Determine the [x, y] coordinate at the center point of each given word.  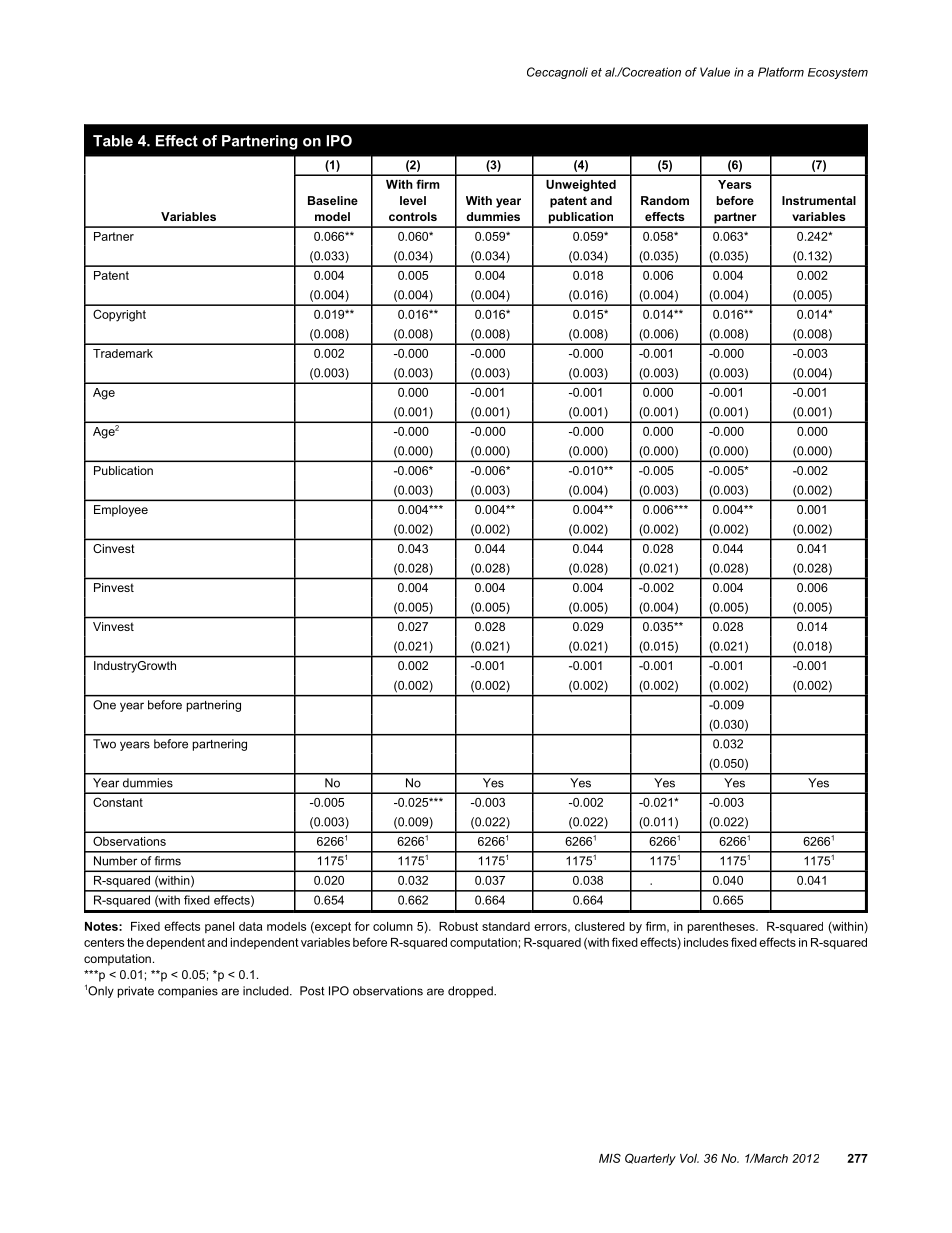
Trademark [123, 353]
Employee [121, 511]
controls [413, 216]
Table [113, 141]
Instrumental [819, 200]
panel [219, 927]
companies [188, 992]
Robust [458, 926]
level [413, 200]
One [104, 705]
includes [706, 942]
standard [506, 926]
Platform [781, 72]
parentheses [722, 928]
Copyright [119, 315]
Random [665, 200]
